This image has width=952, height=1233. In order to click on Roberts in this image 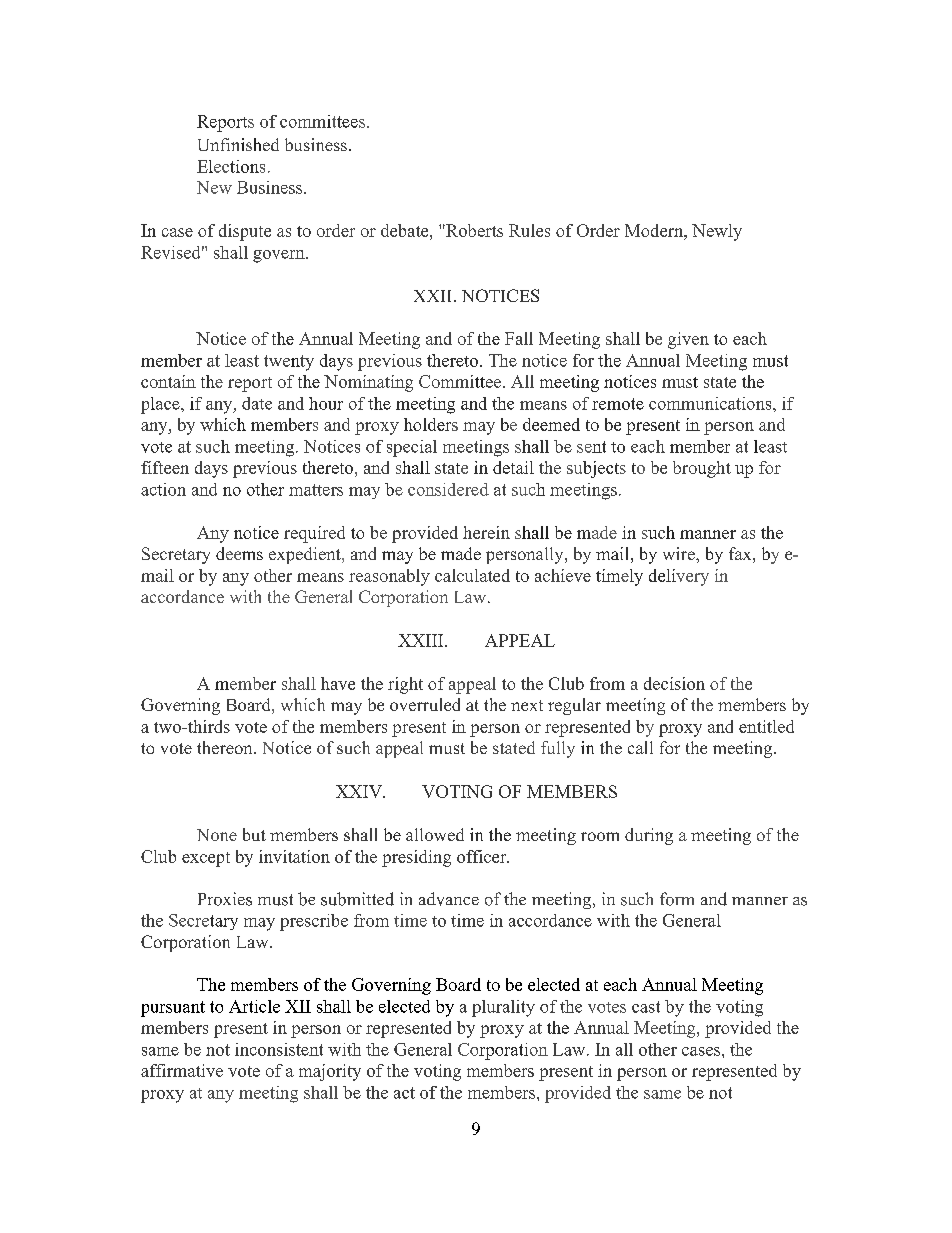, I will do `click(473, 230)`.
